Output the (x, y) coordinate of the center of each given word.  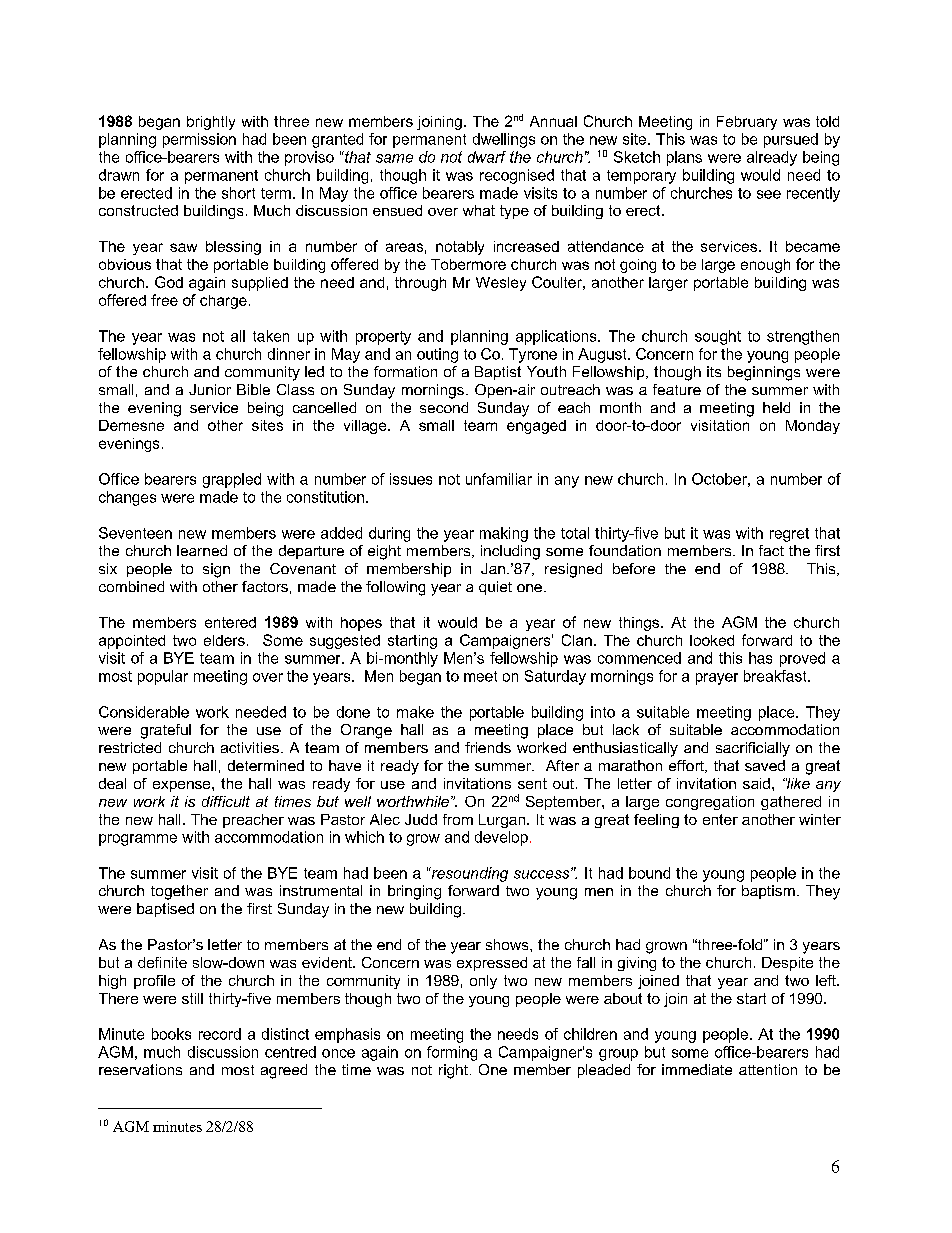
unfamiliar (499, 479)
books (171, 1034)
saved (765, 765)
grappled (232, 480)
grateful (166, 731)
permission (199, 140)
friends (488, 747)
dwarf (487, 157)
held (776, 407)
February (747, 123)
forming (452, 1053)
